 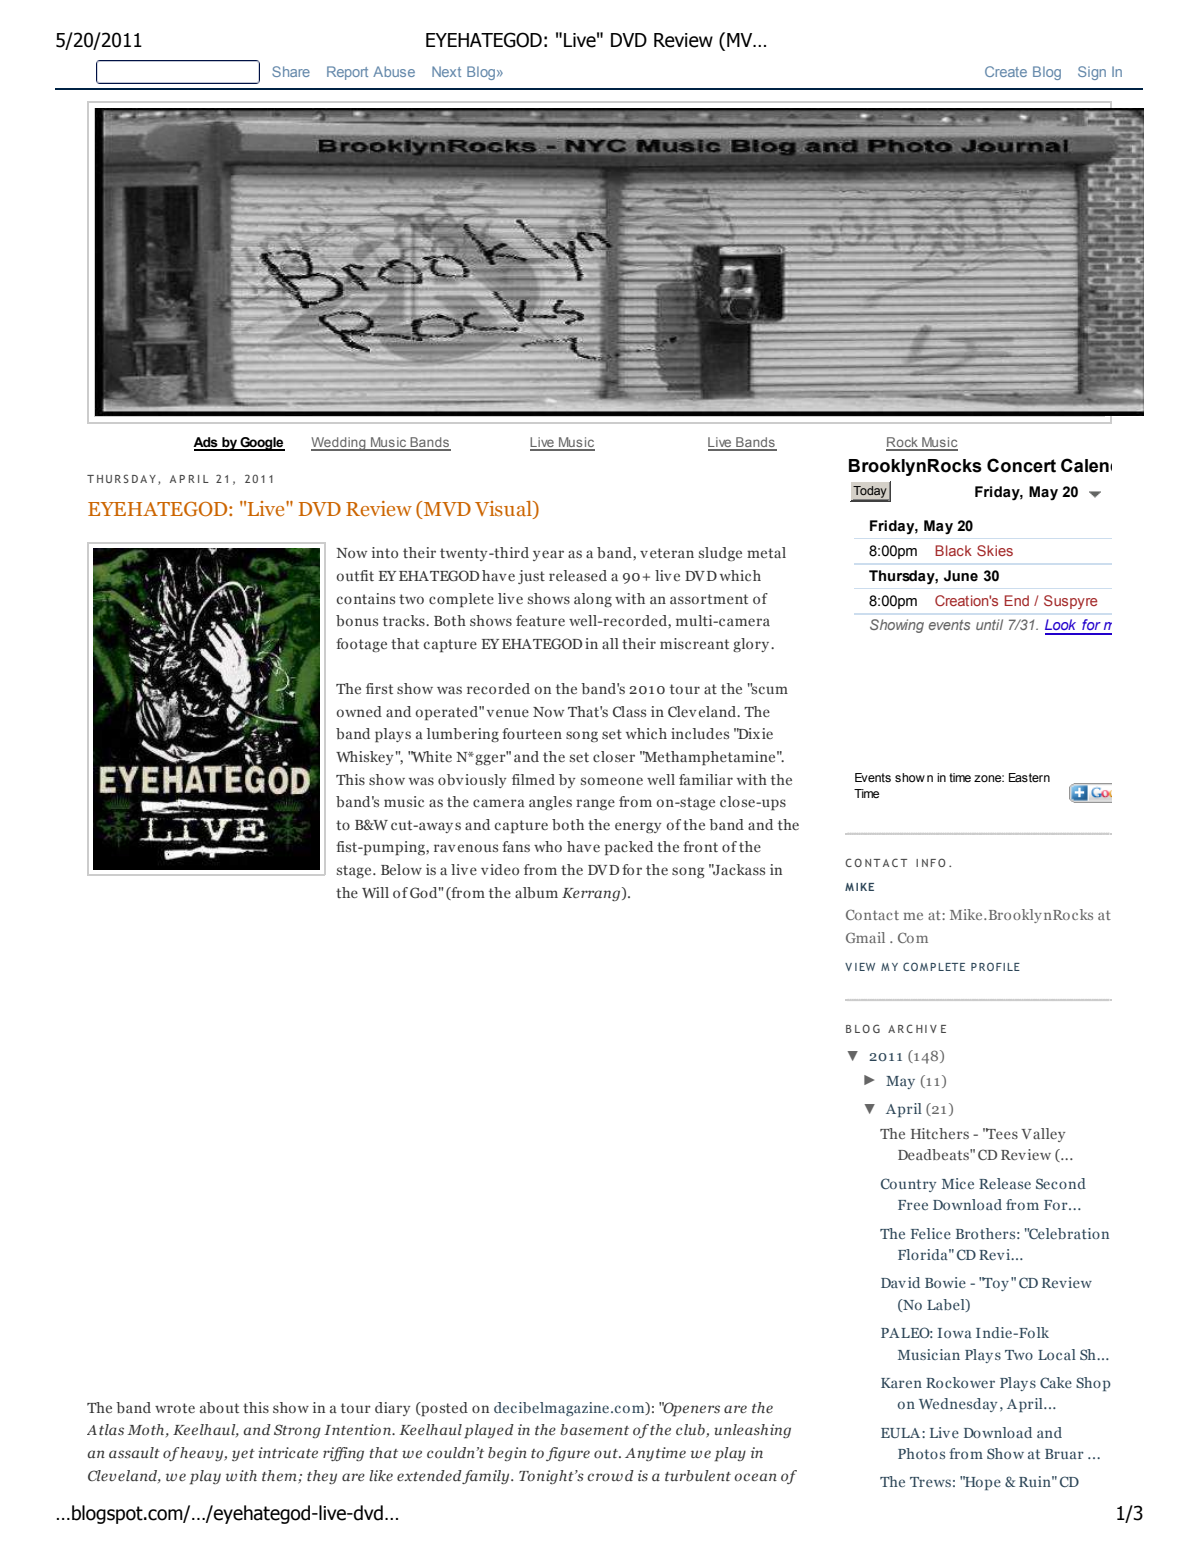 I want to click on Next, so click(x=446, y=71).
